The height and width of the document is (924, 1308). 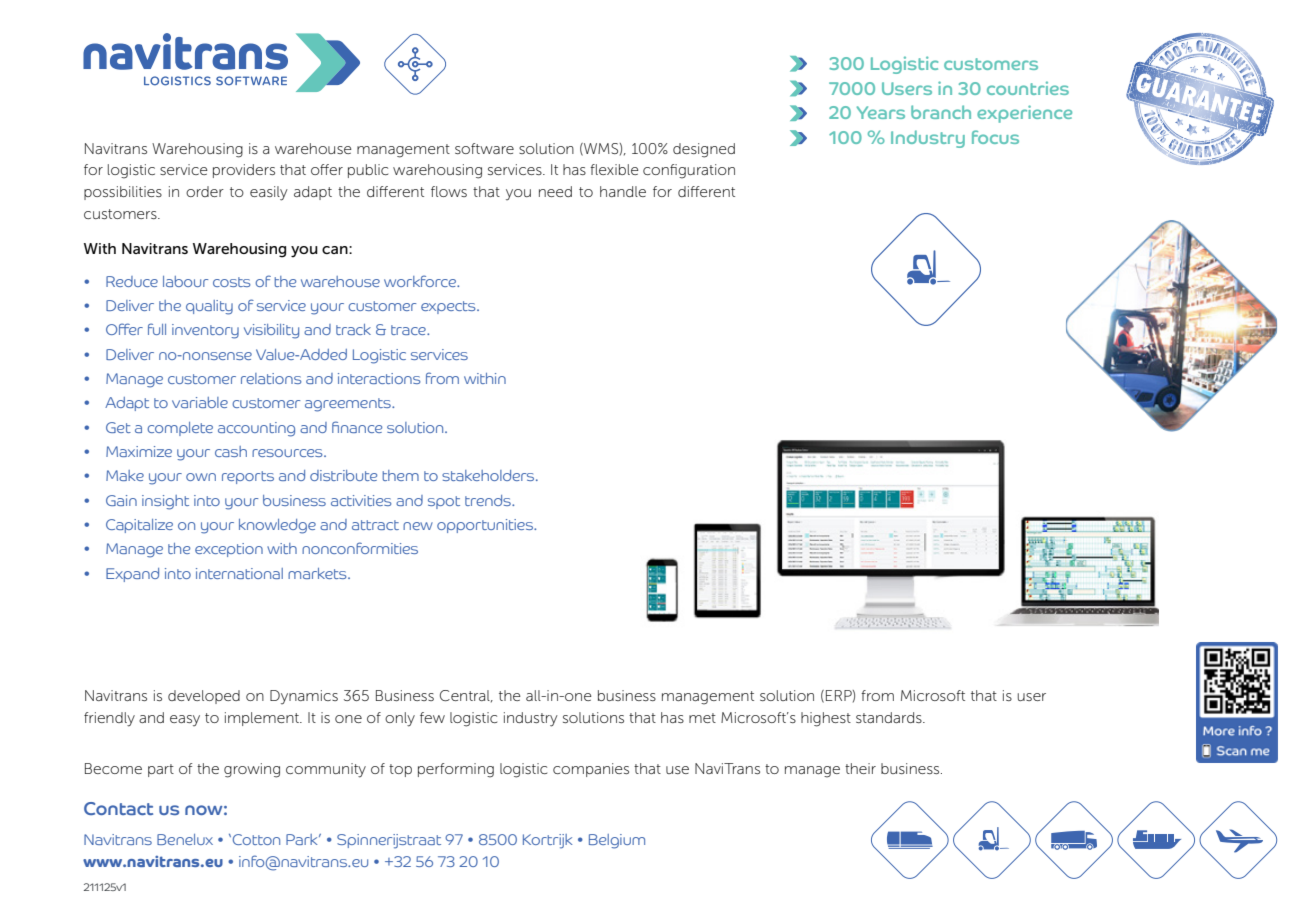 What do you see at coordinates (232, 282) in the document?
I see `costs` at bounding box center [232, 282].
